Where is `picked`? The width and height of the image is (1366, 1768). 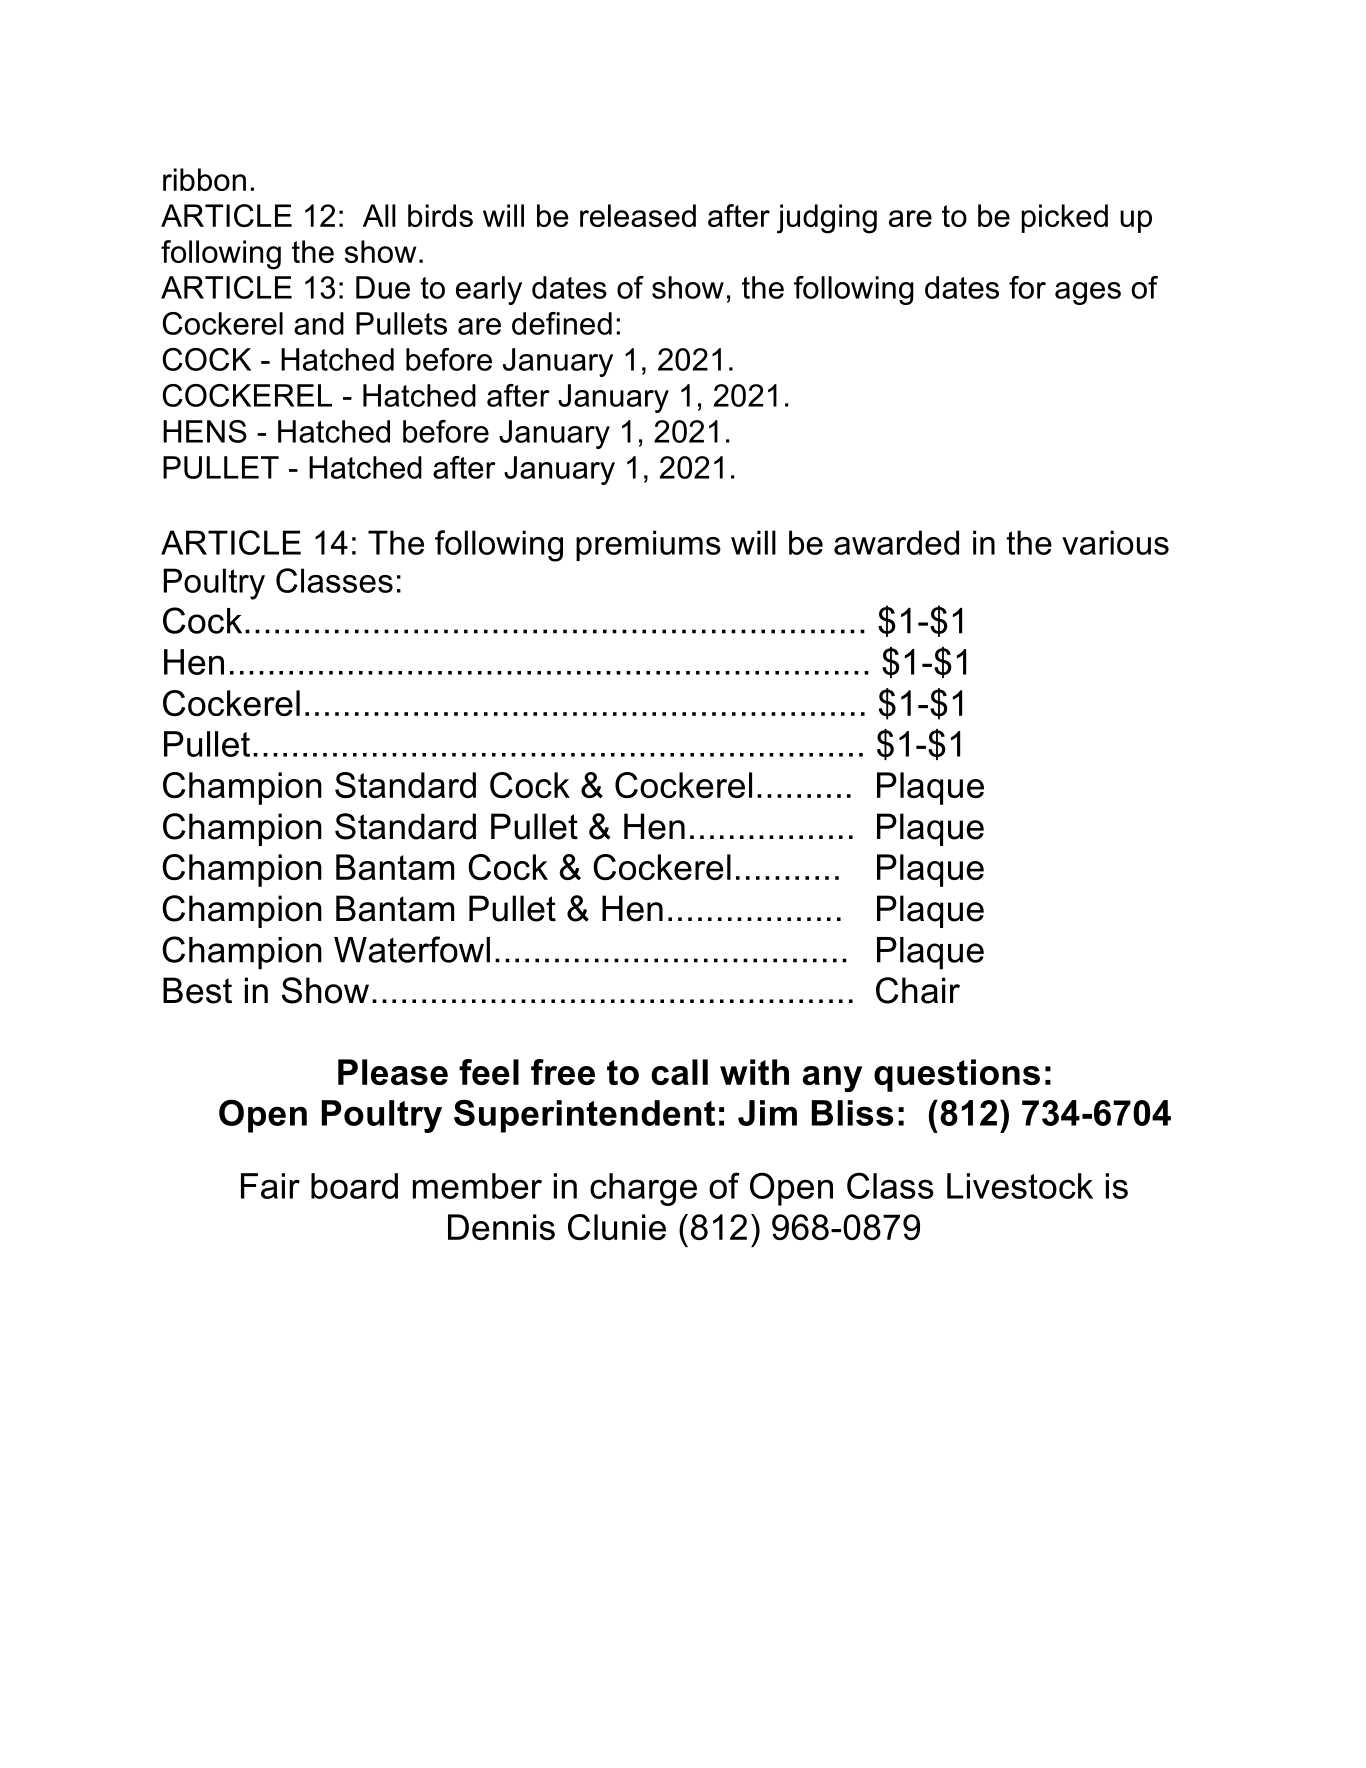 picked is located at coordinates (1064, 218).
